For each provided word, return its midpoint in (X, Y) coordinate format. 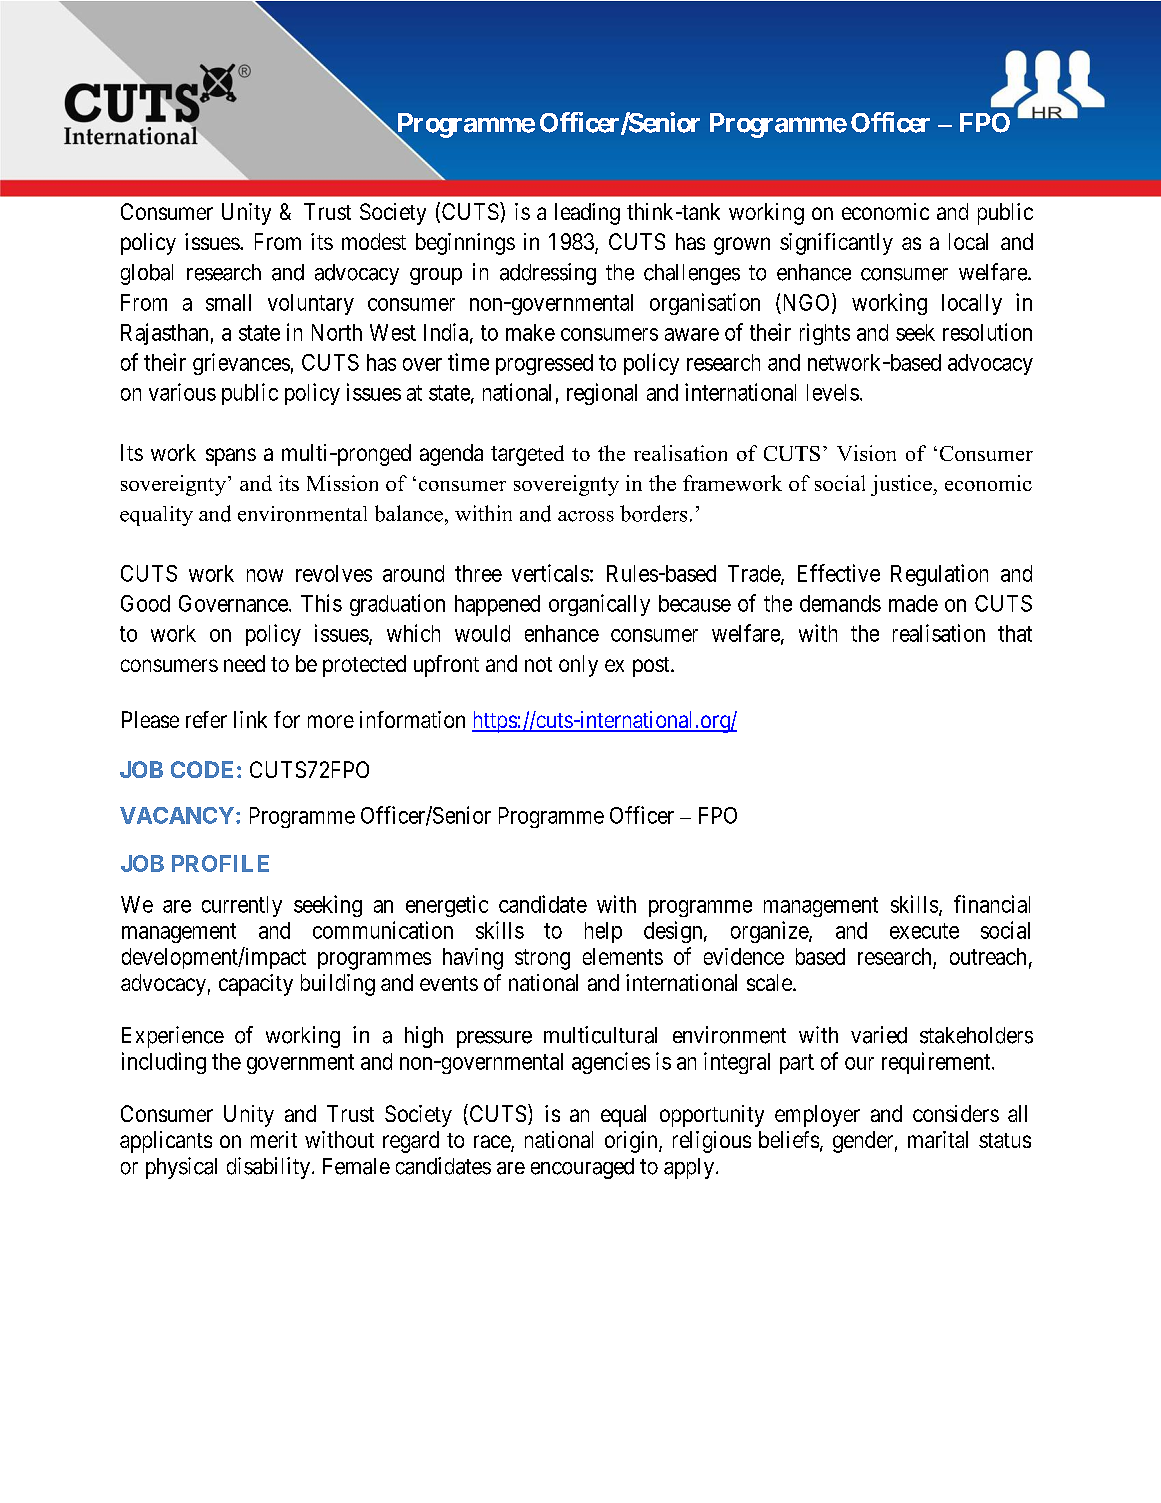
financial (992, 904)
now (265, 575)
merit (274, 1139)
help (603, 932)
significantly (836, 244)
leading (587, 214)
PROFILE (220, 863)
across (586, 516)
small (228, 302)
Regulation (939, 575)
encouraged (582, 1168)
